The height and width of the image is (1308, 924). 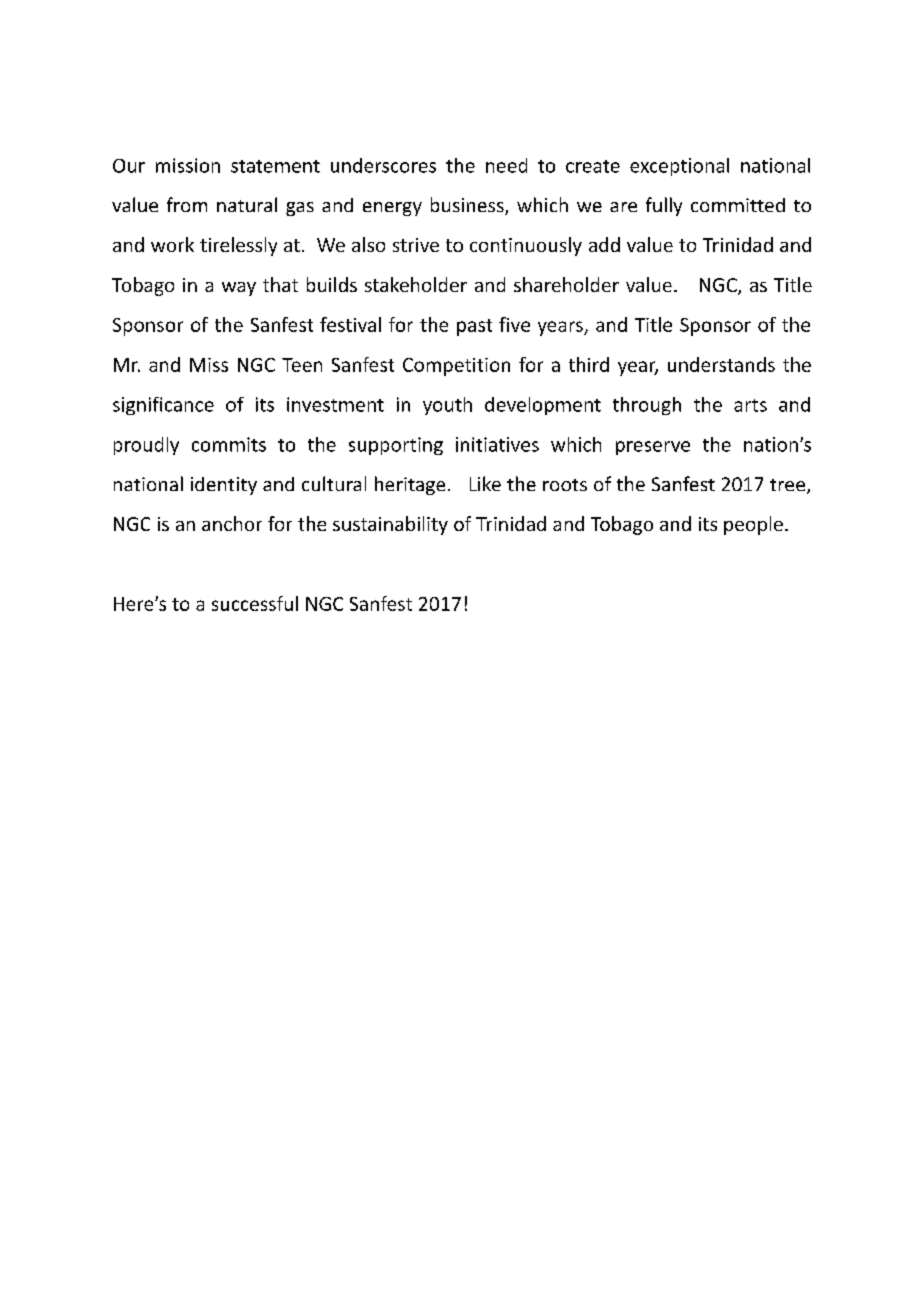 I want to click on arts, so click(x=750, y=405).
